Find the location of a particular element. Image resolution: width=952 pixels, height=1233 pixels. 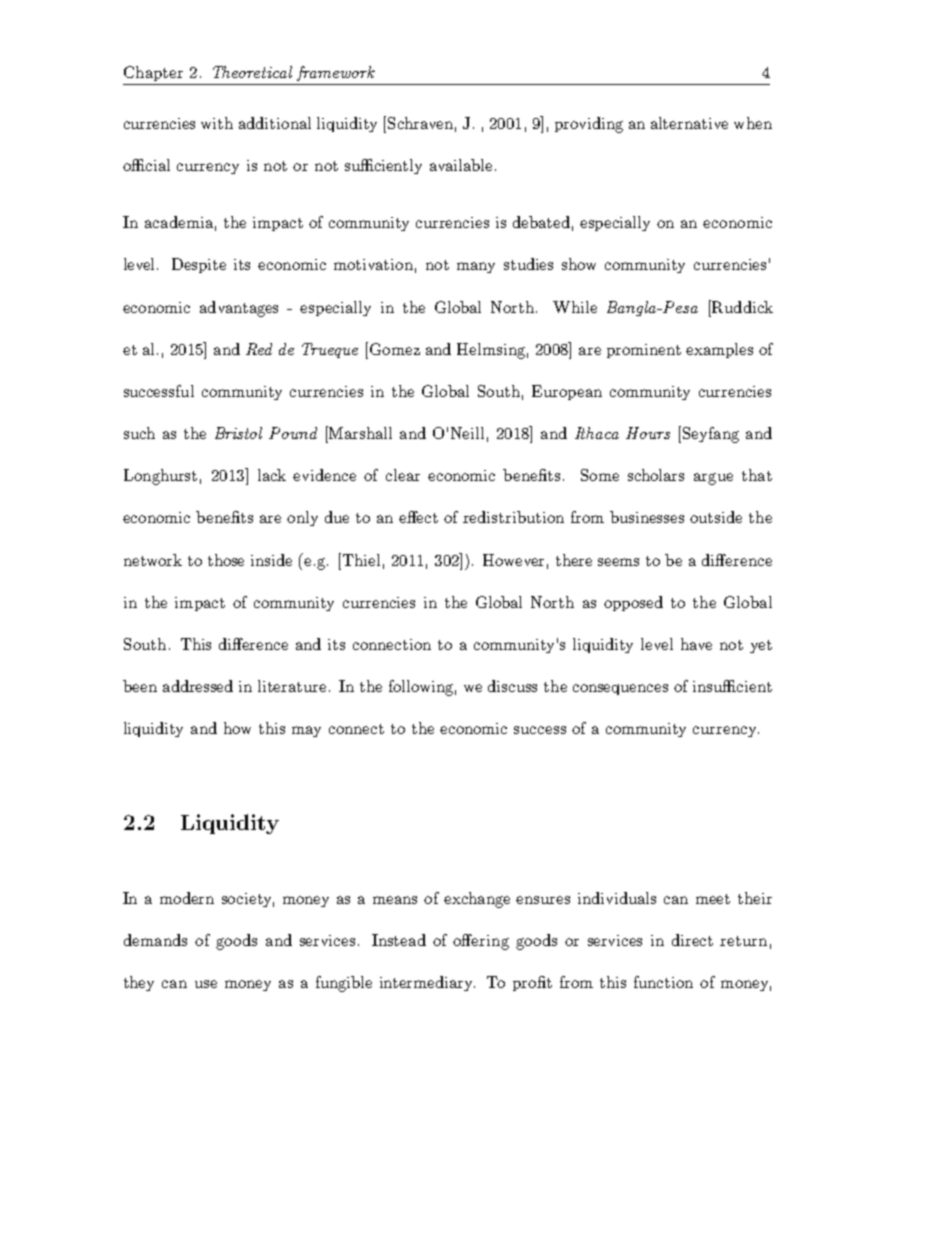

alternative is located at coordinates (689, 123).
